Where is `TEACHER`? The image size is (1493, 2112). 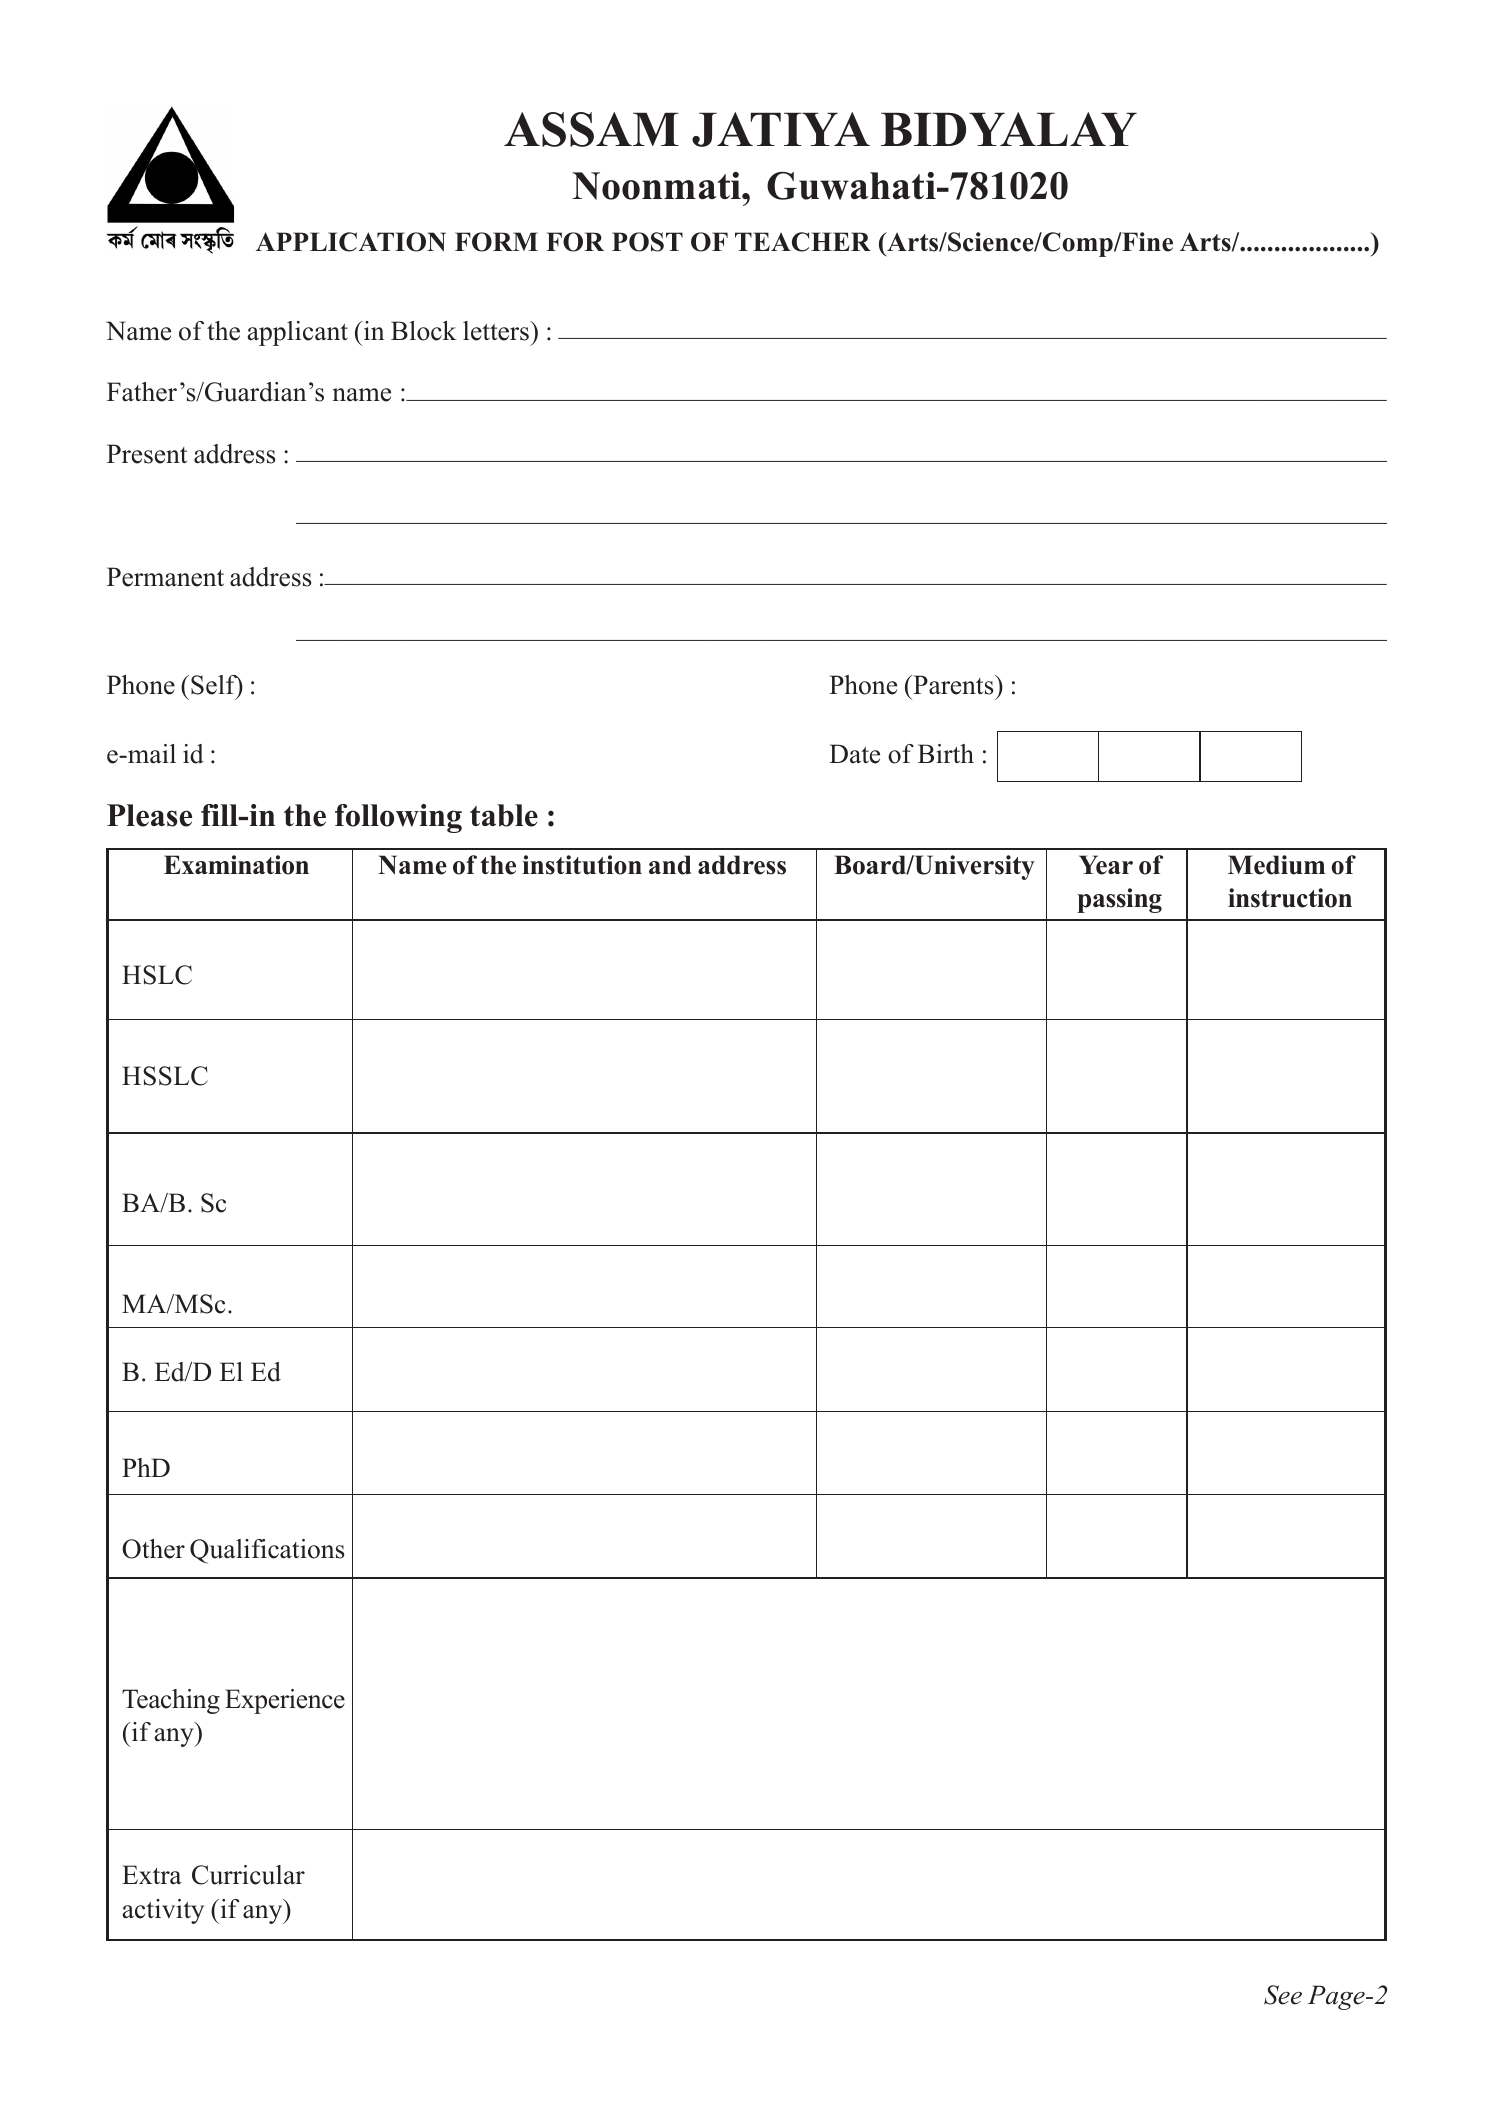 TEACHER is located at coordinates (803, 242).
